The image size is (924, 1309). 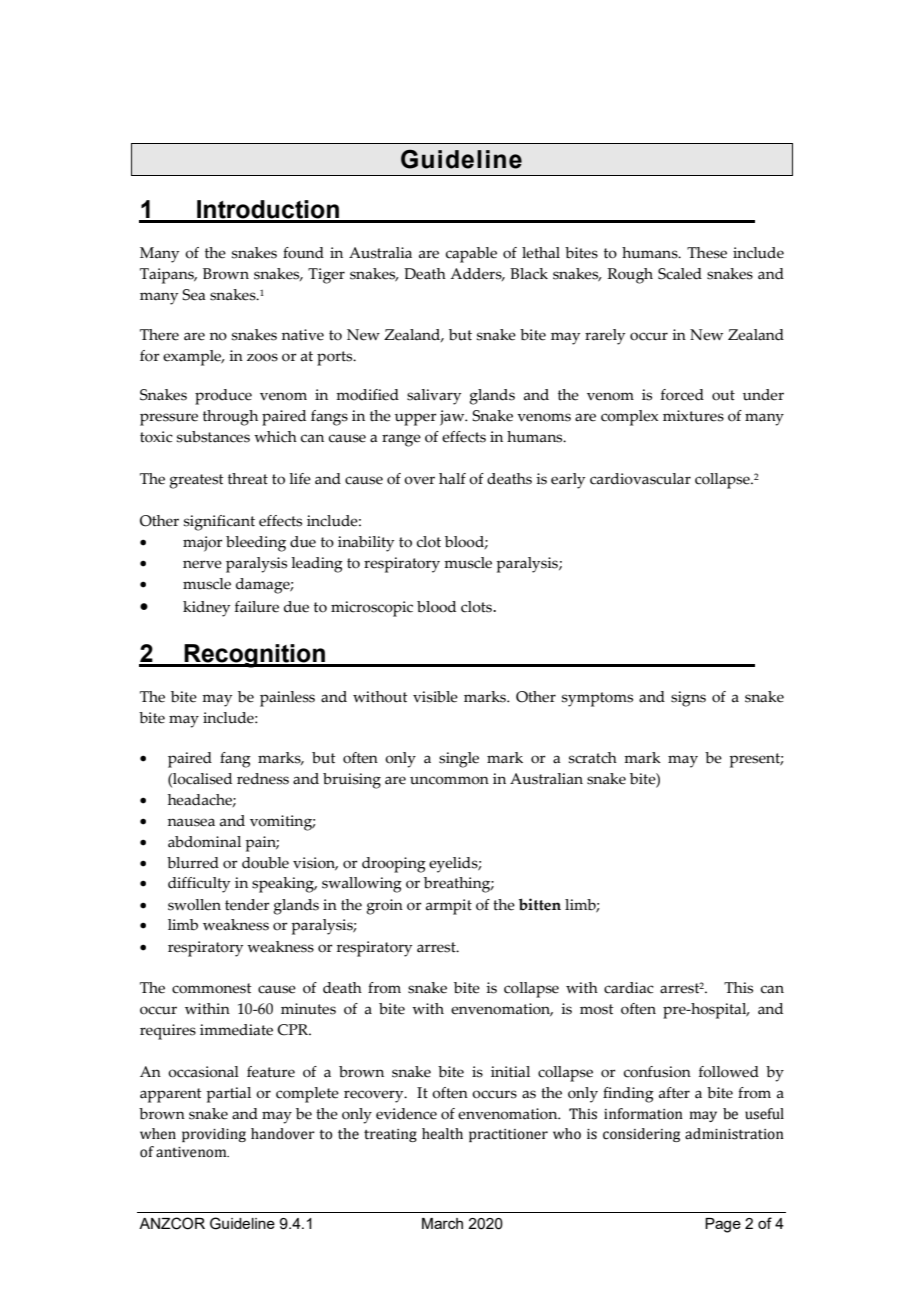 I want to click on found, so click(x=303, y=253).
